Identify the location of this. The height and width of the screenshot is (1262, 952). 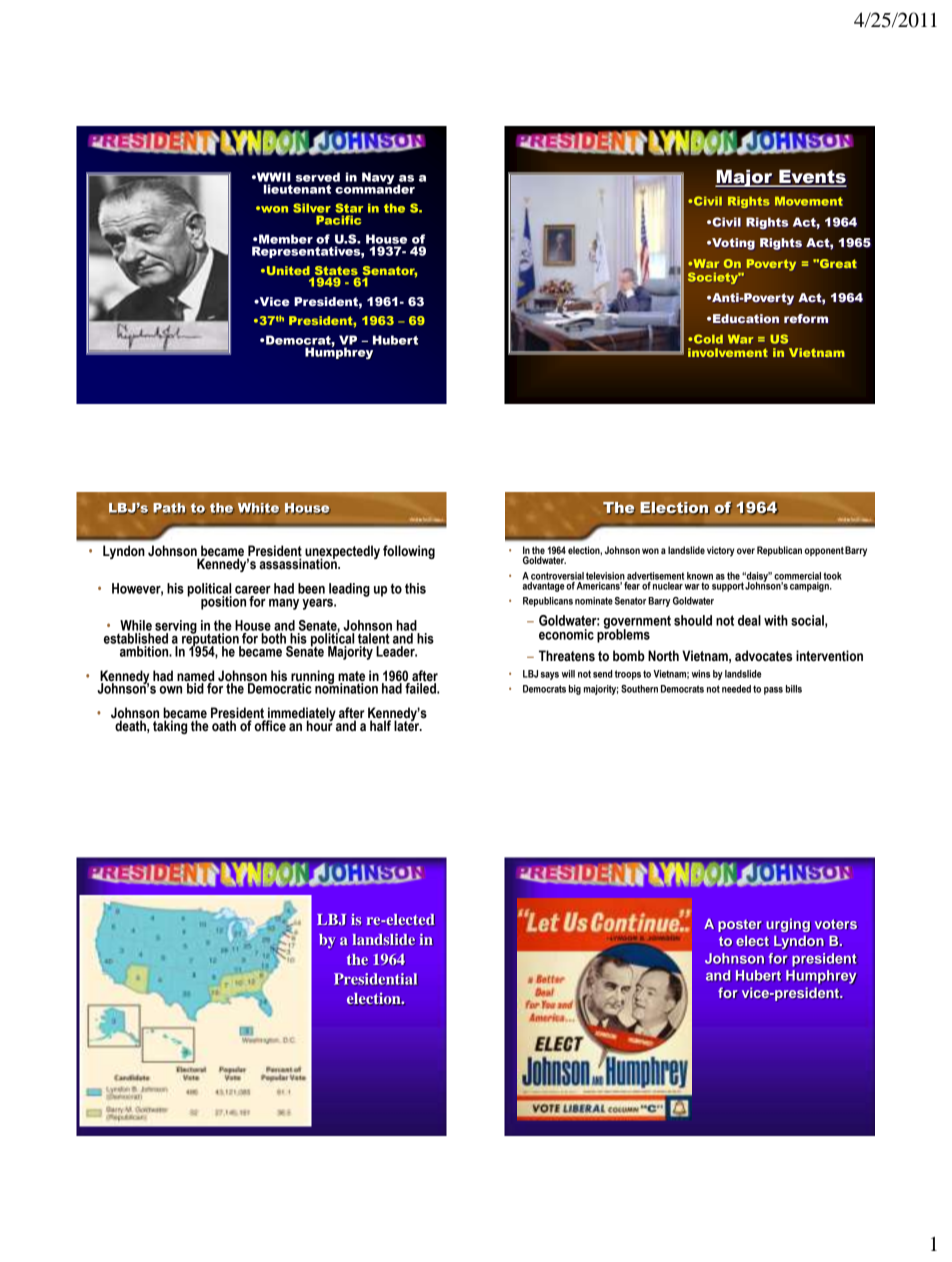
(415, 588).
